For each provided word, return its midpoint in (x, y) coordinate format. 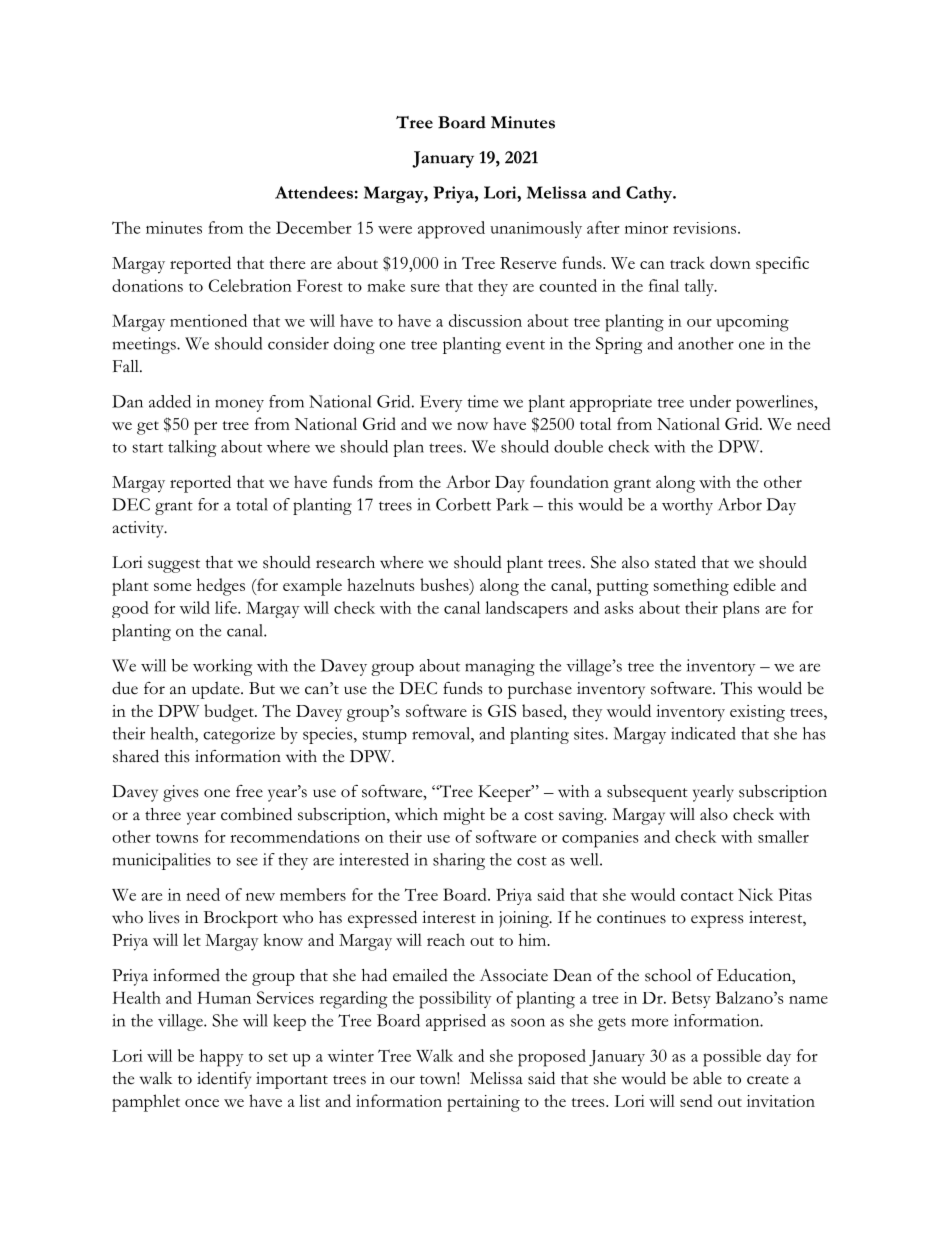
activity (139, 529)
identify (224, 1080)
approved (451, 230)
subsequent (647, 793)
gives (180, 793)
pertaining (483, 1103)
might (464, 816)
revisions (706, 228)
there (287, 262)
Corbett (463, 504)
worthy (687, 506)
